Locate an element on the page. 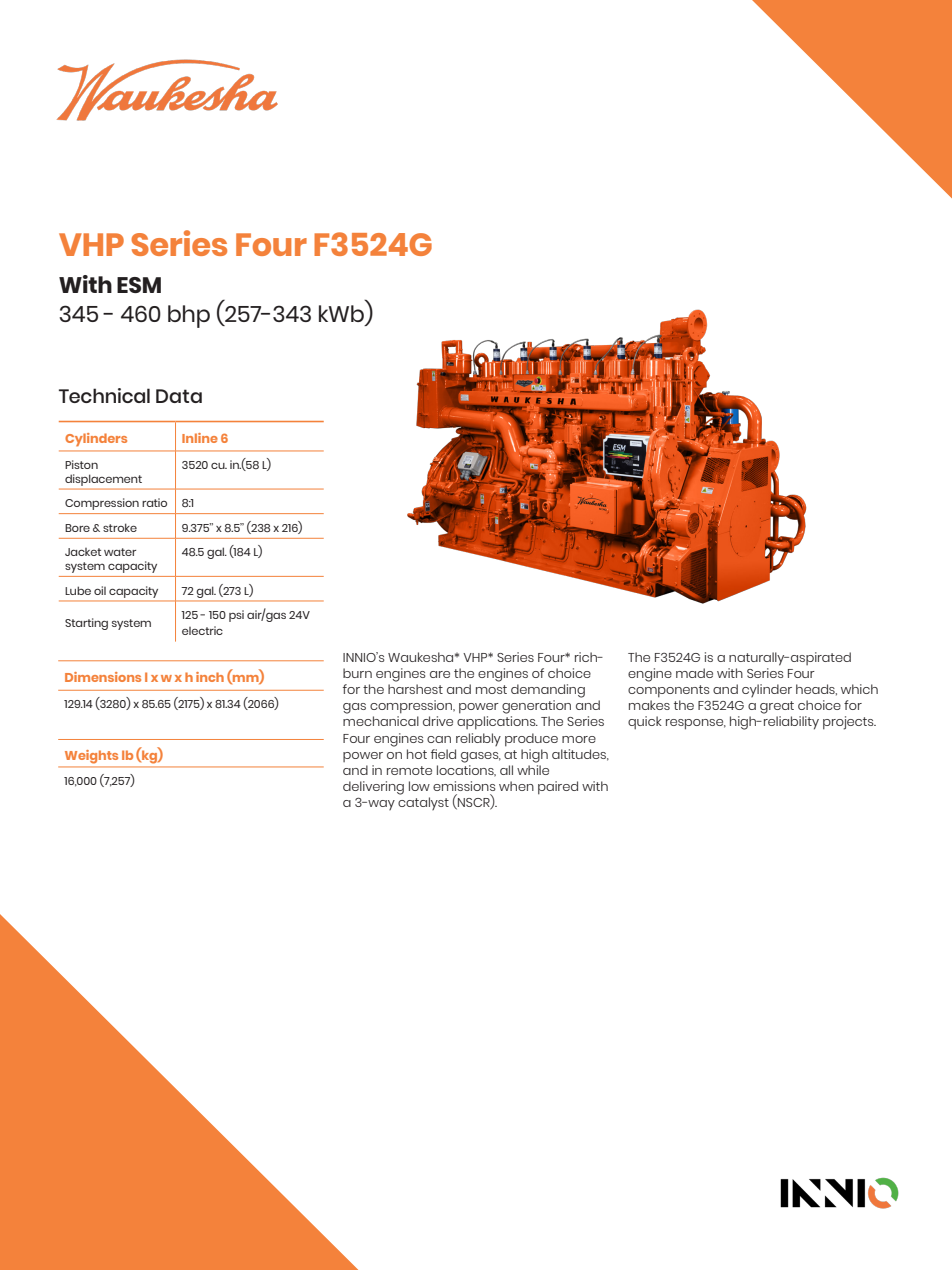 This image has width=952, height=1270. ESM is located at coordinates (139, 285).
